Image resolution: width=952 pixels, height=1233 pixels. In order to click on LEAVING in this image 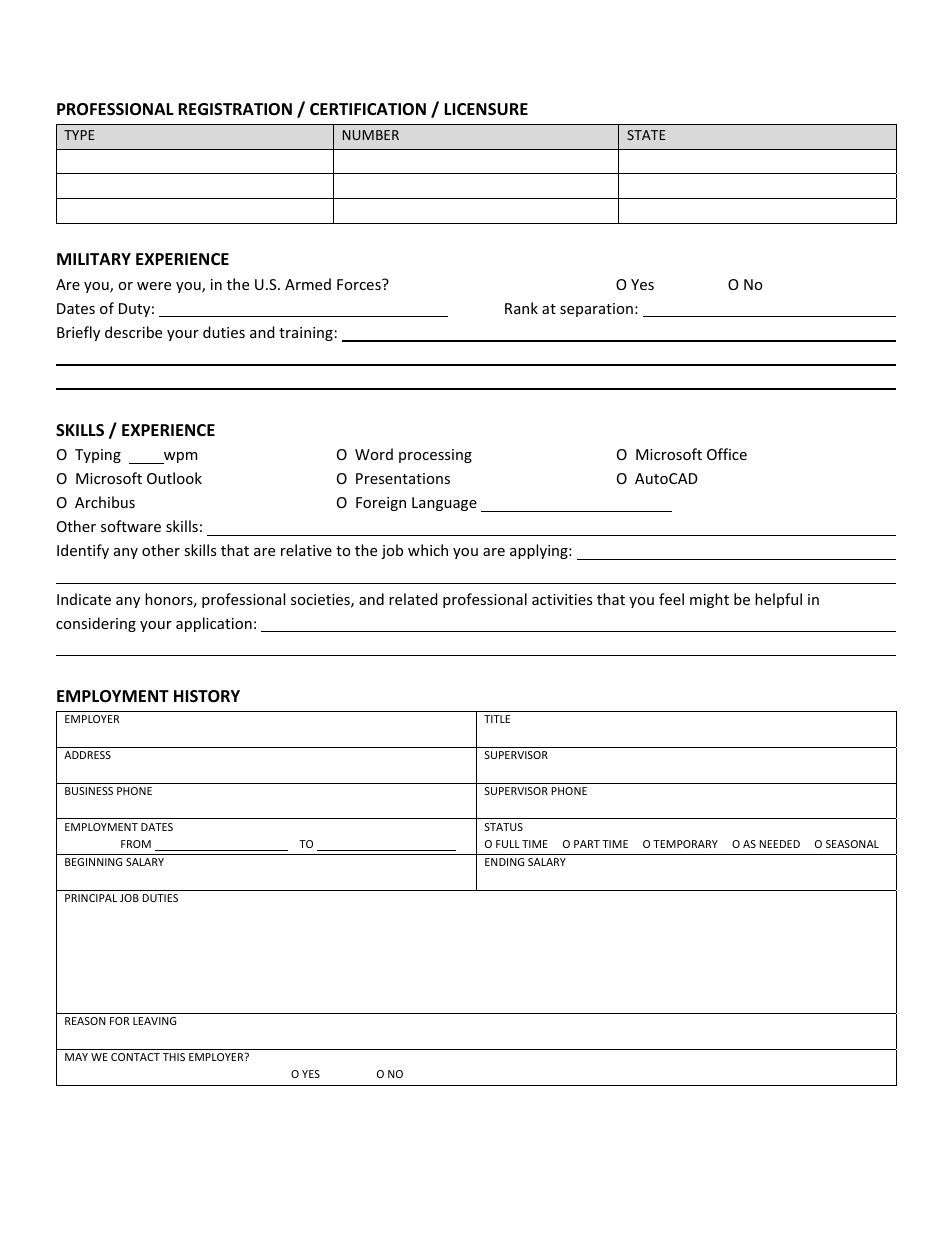, I will do `click(154, 1021)`.
